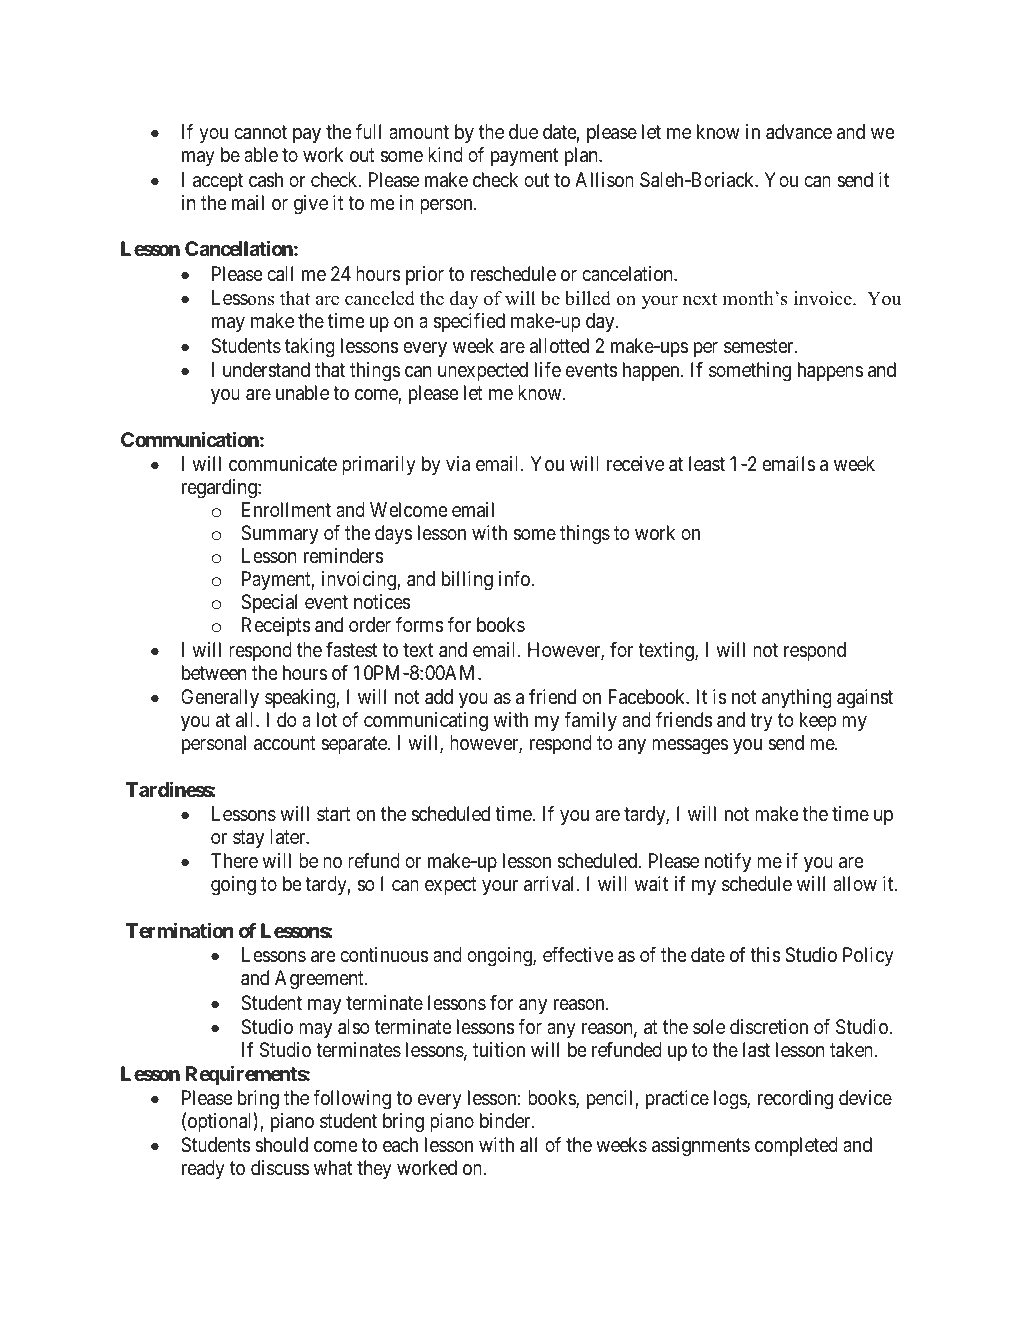  Describe the element at coordinates (234, 860) in the image. I see `There` at that location.
